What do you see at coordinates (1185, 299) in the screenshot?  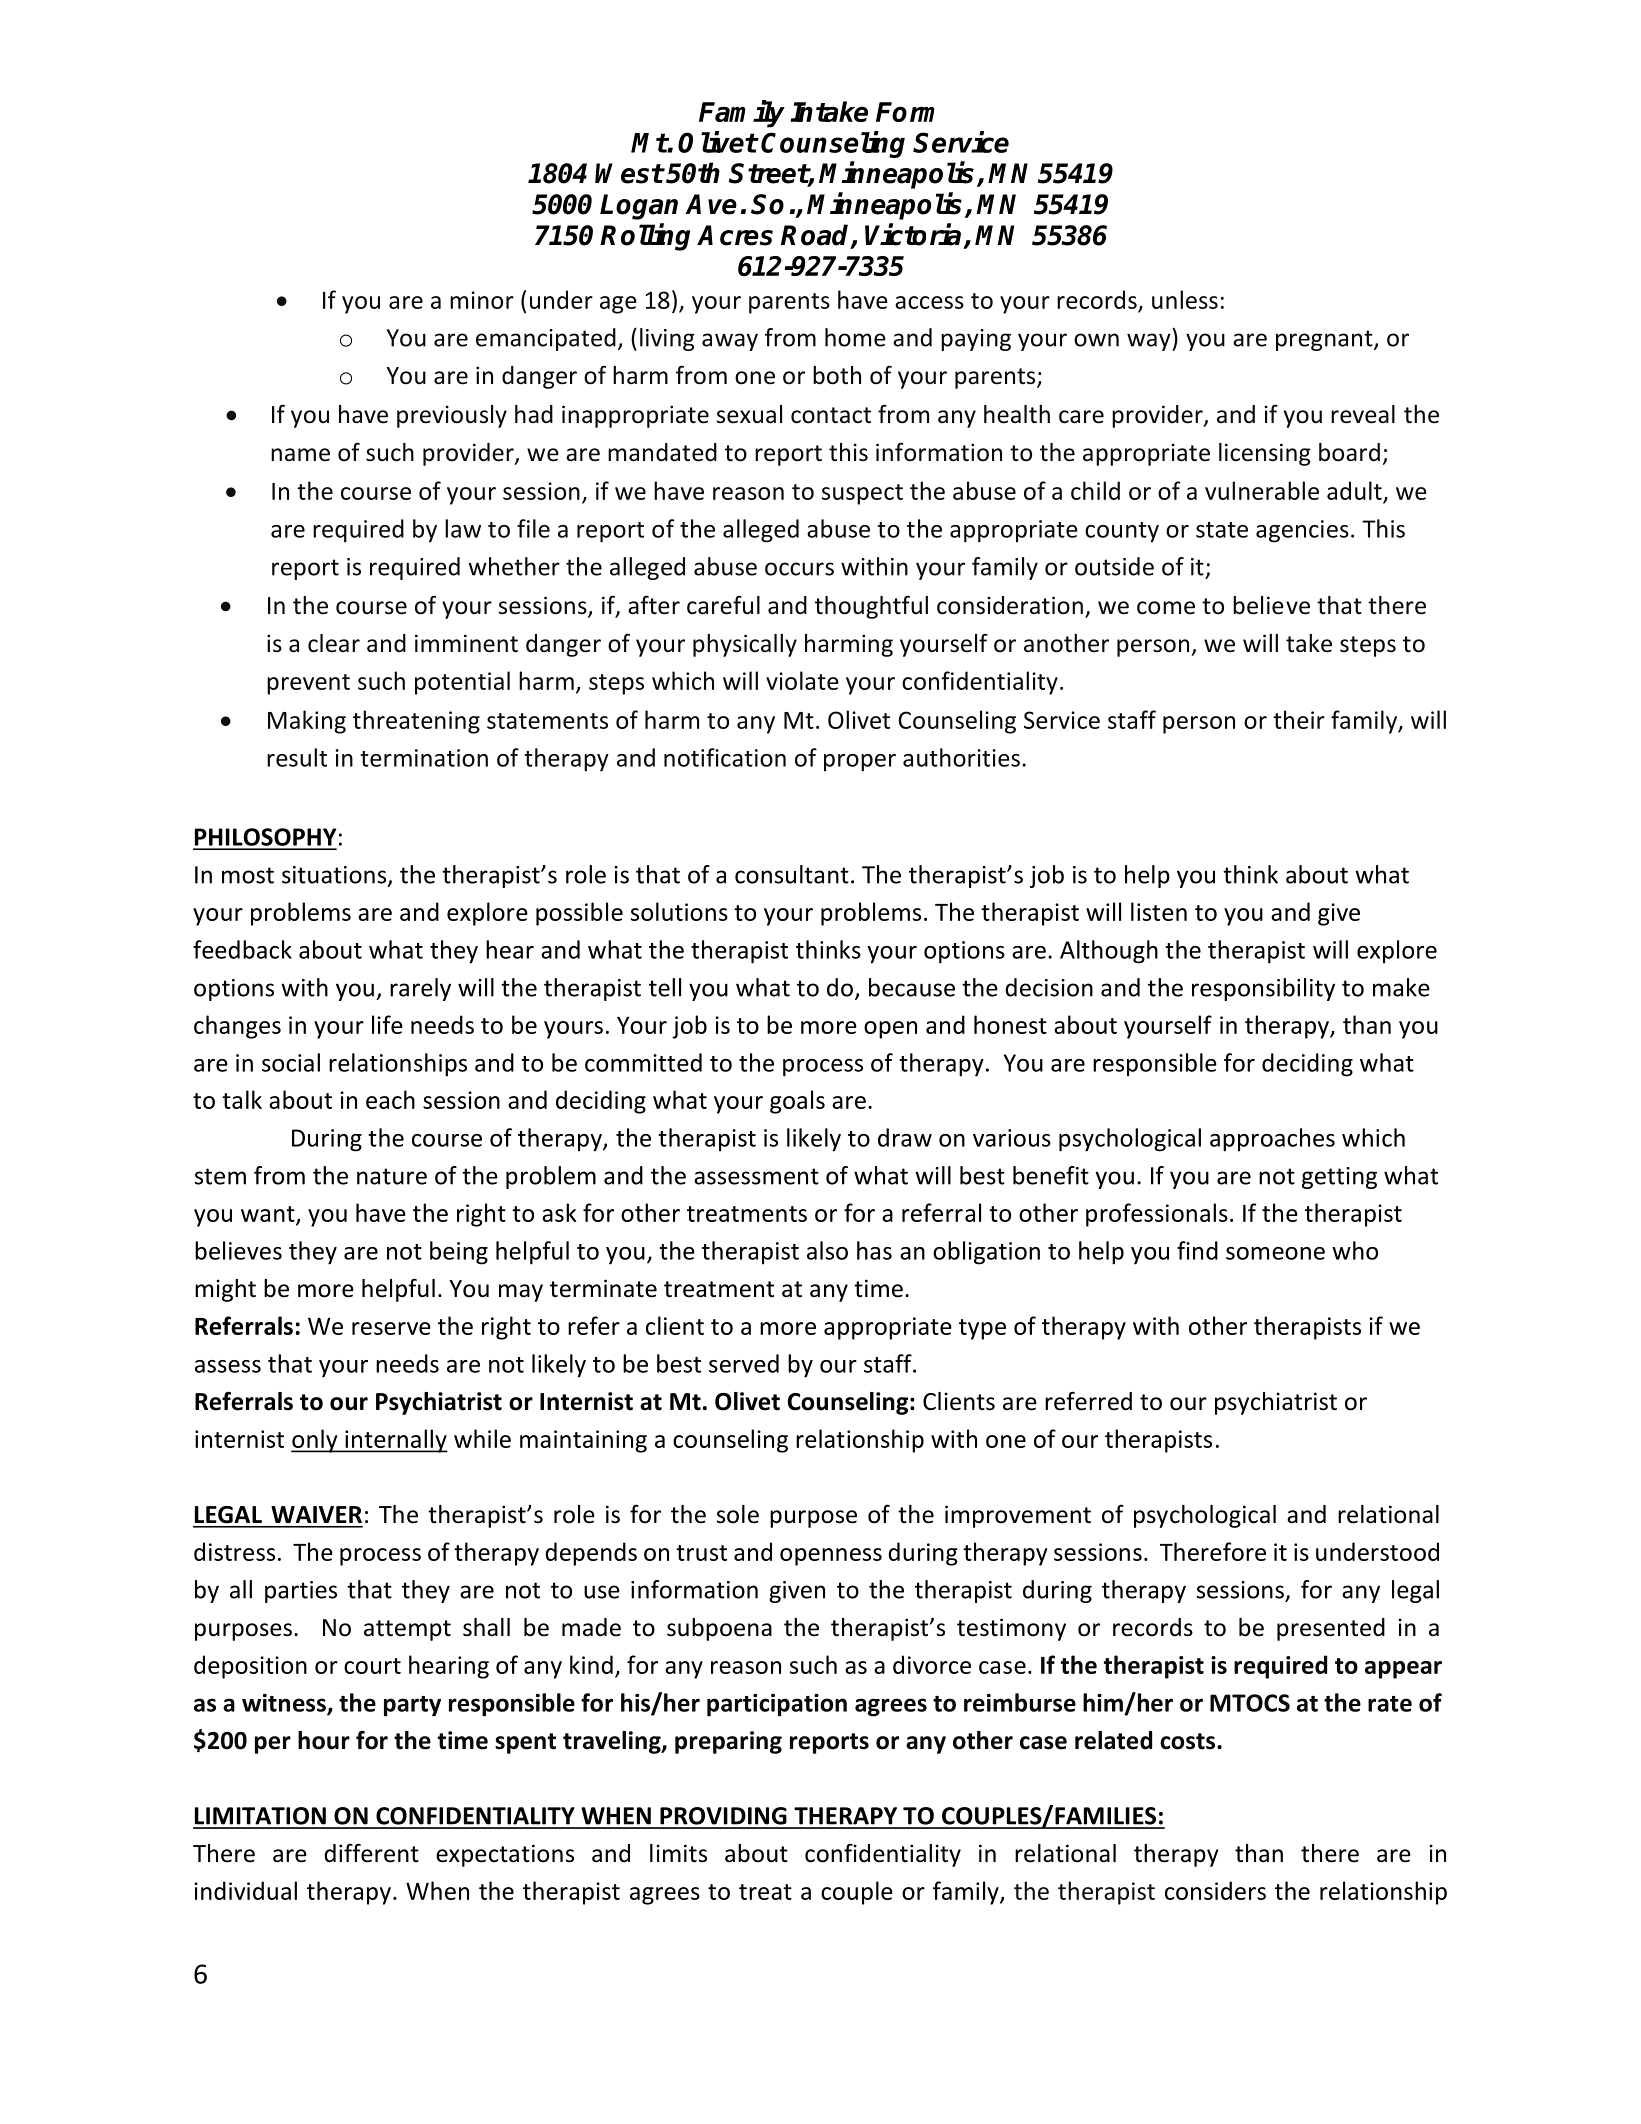 I see `unless` at bounding box center [1185, 299].
